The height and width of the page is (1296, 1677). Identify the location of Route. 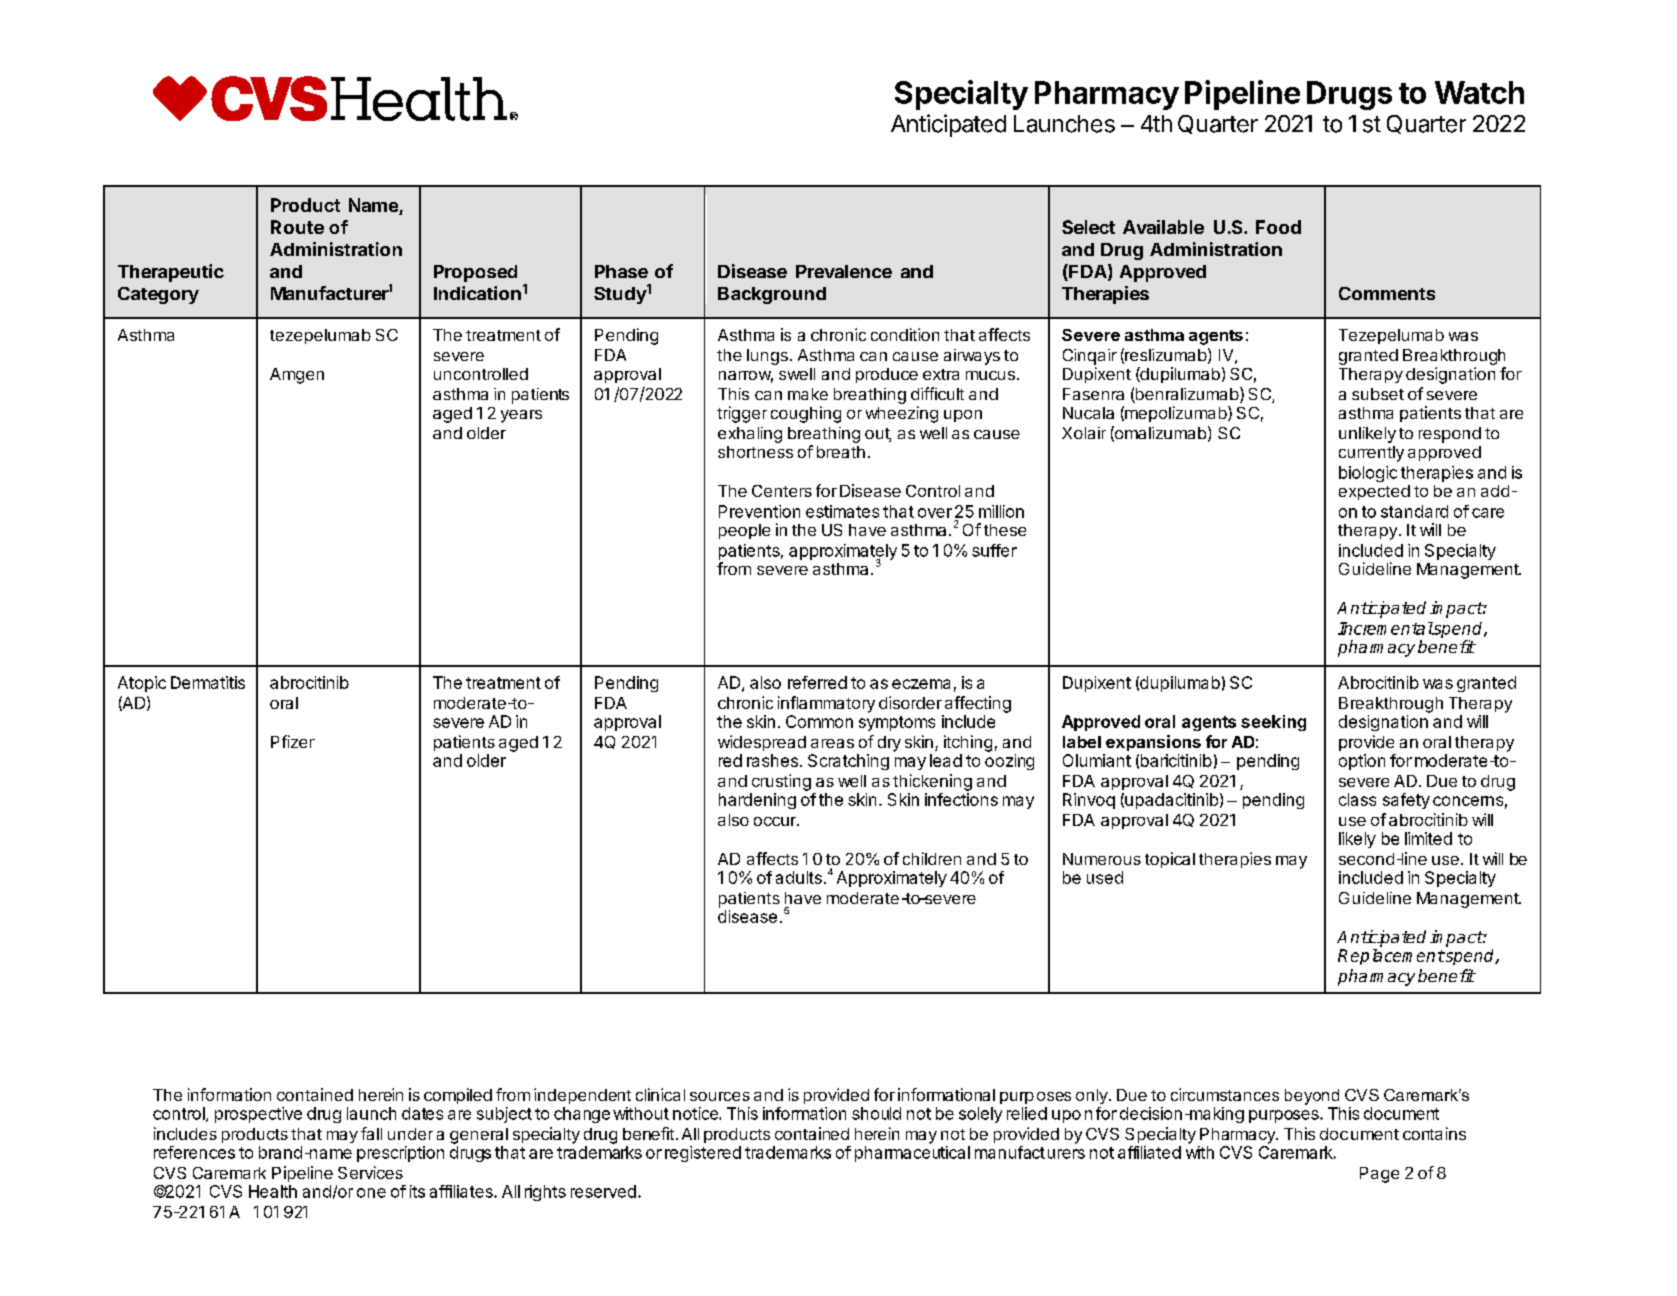
(297, 227).
